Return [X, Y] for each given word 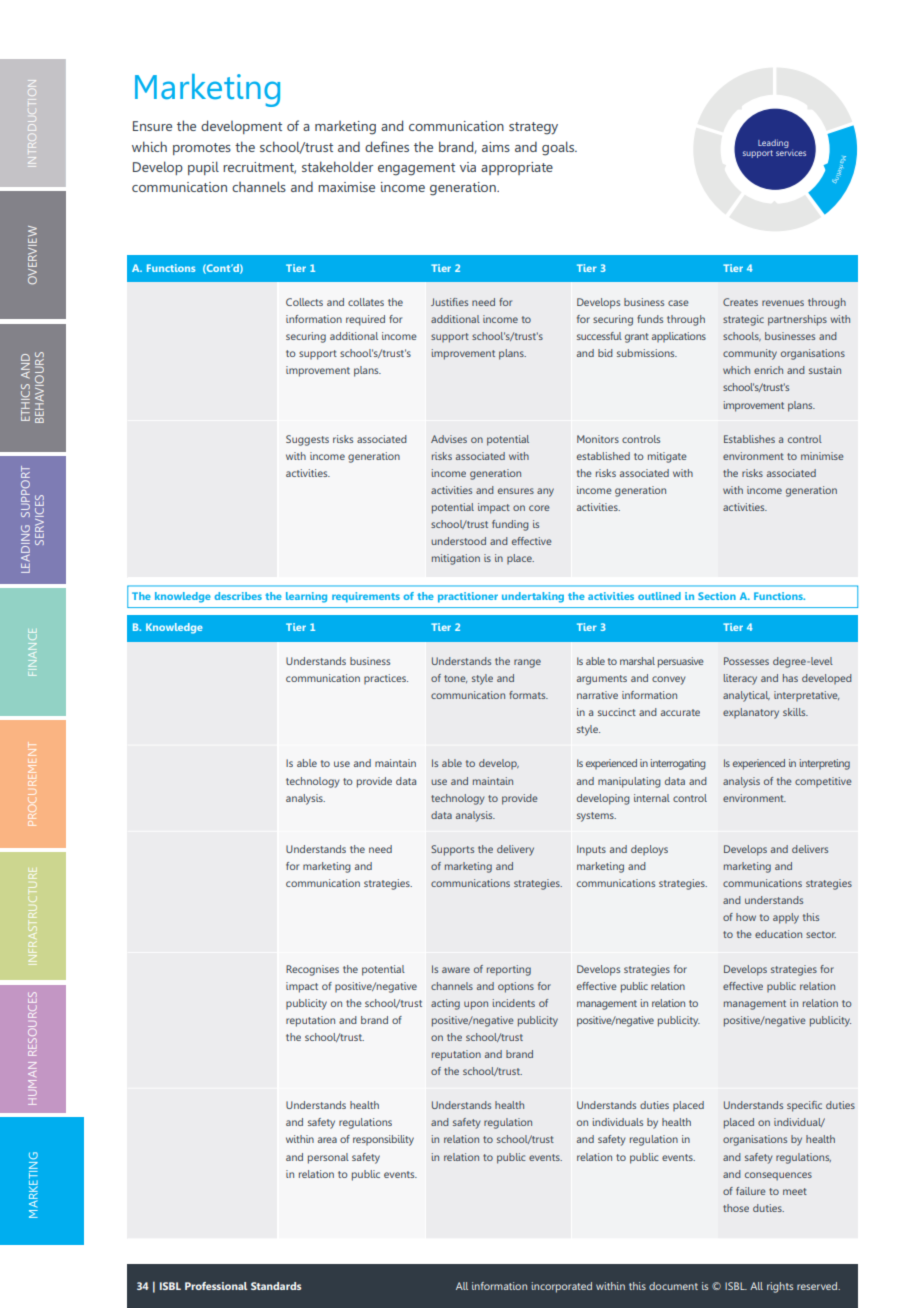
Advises [449, 439]
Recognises [312, 970]
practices [386, 679]
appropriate [517, 168]
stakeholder [337, 166]
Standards [276, 1286]
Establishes [749, 439]
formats [528, 695]
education [778, 934]
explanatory [751, 713]
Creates [740, 302]
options [516, 987]
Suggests [307, 440]
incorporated [562, 1287]
